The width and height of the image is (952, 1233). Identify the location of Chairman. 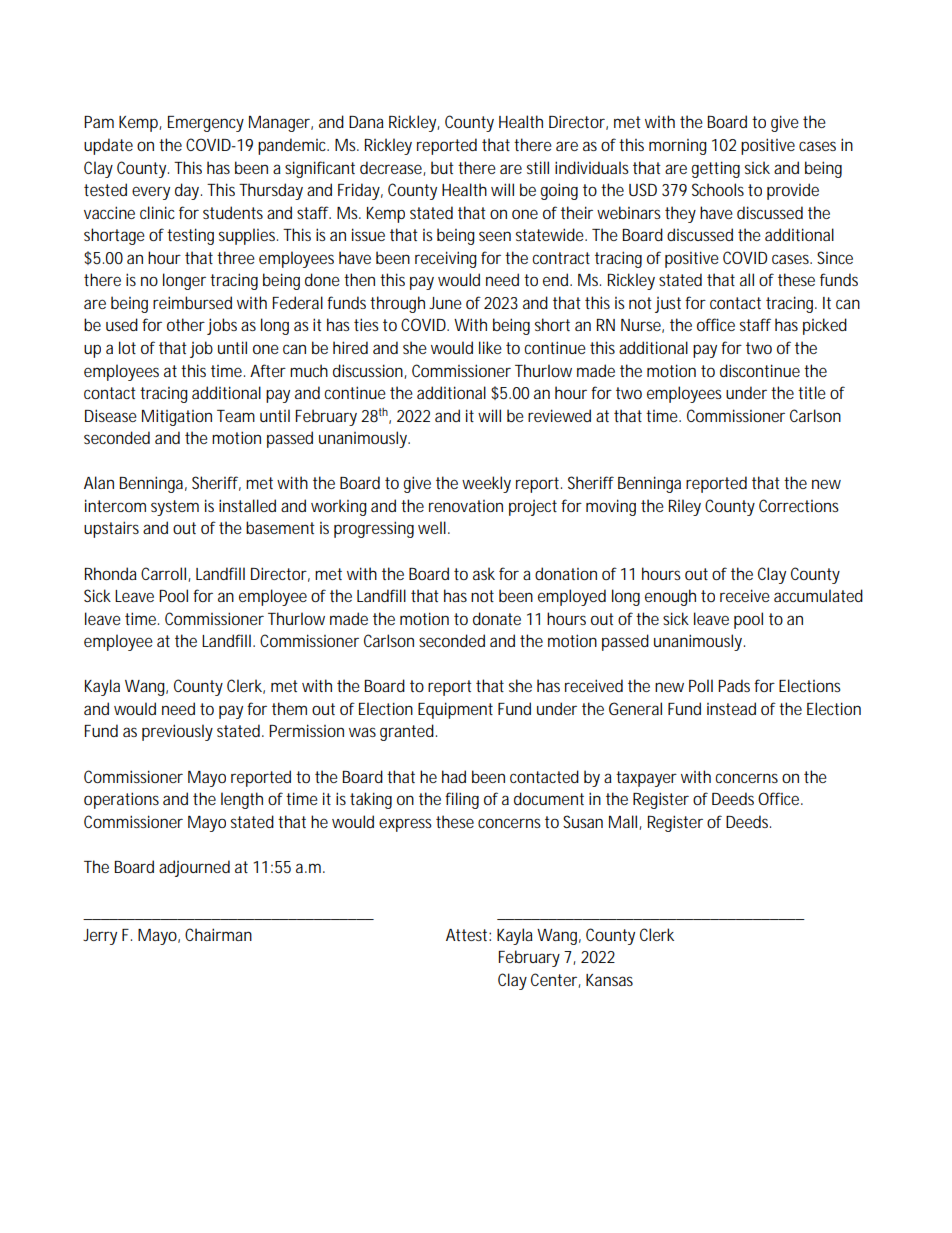
(218, 934).
